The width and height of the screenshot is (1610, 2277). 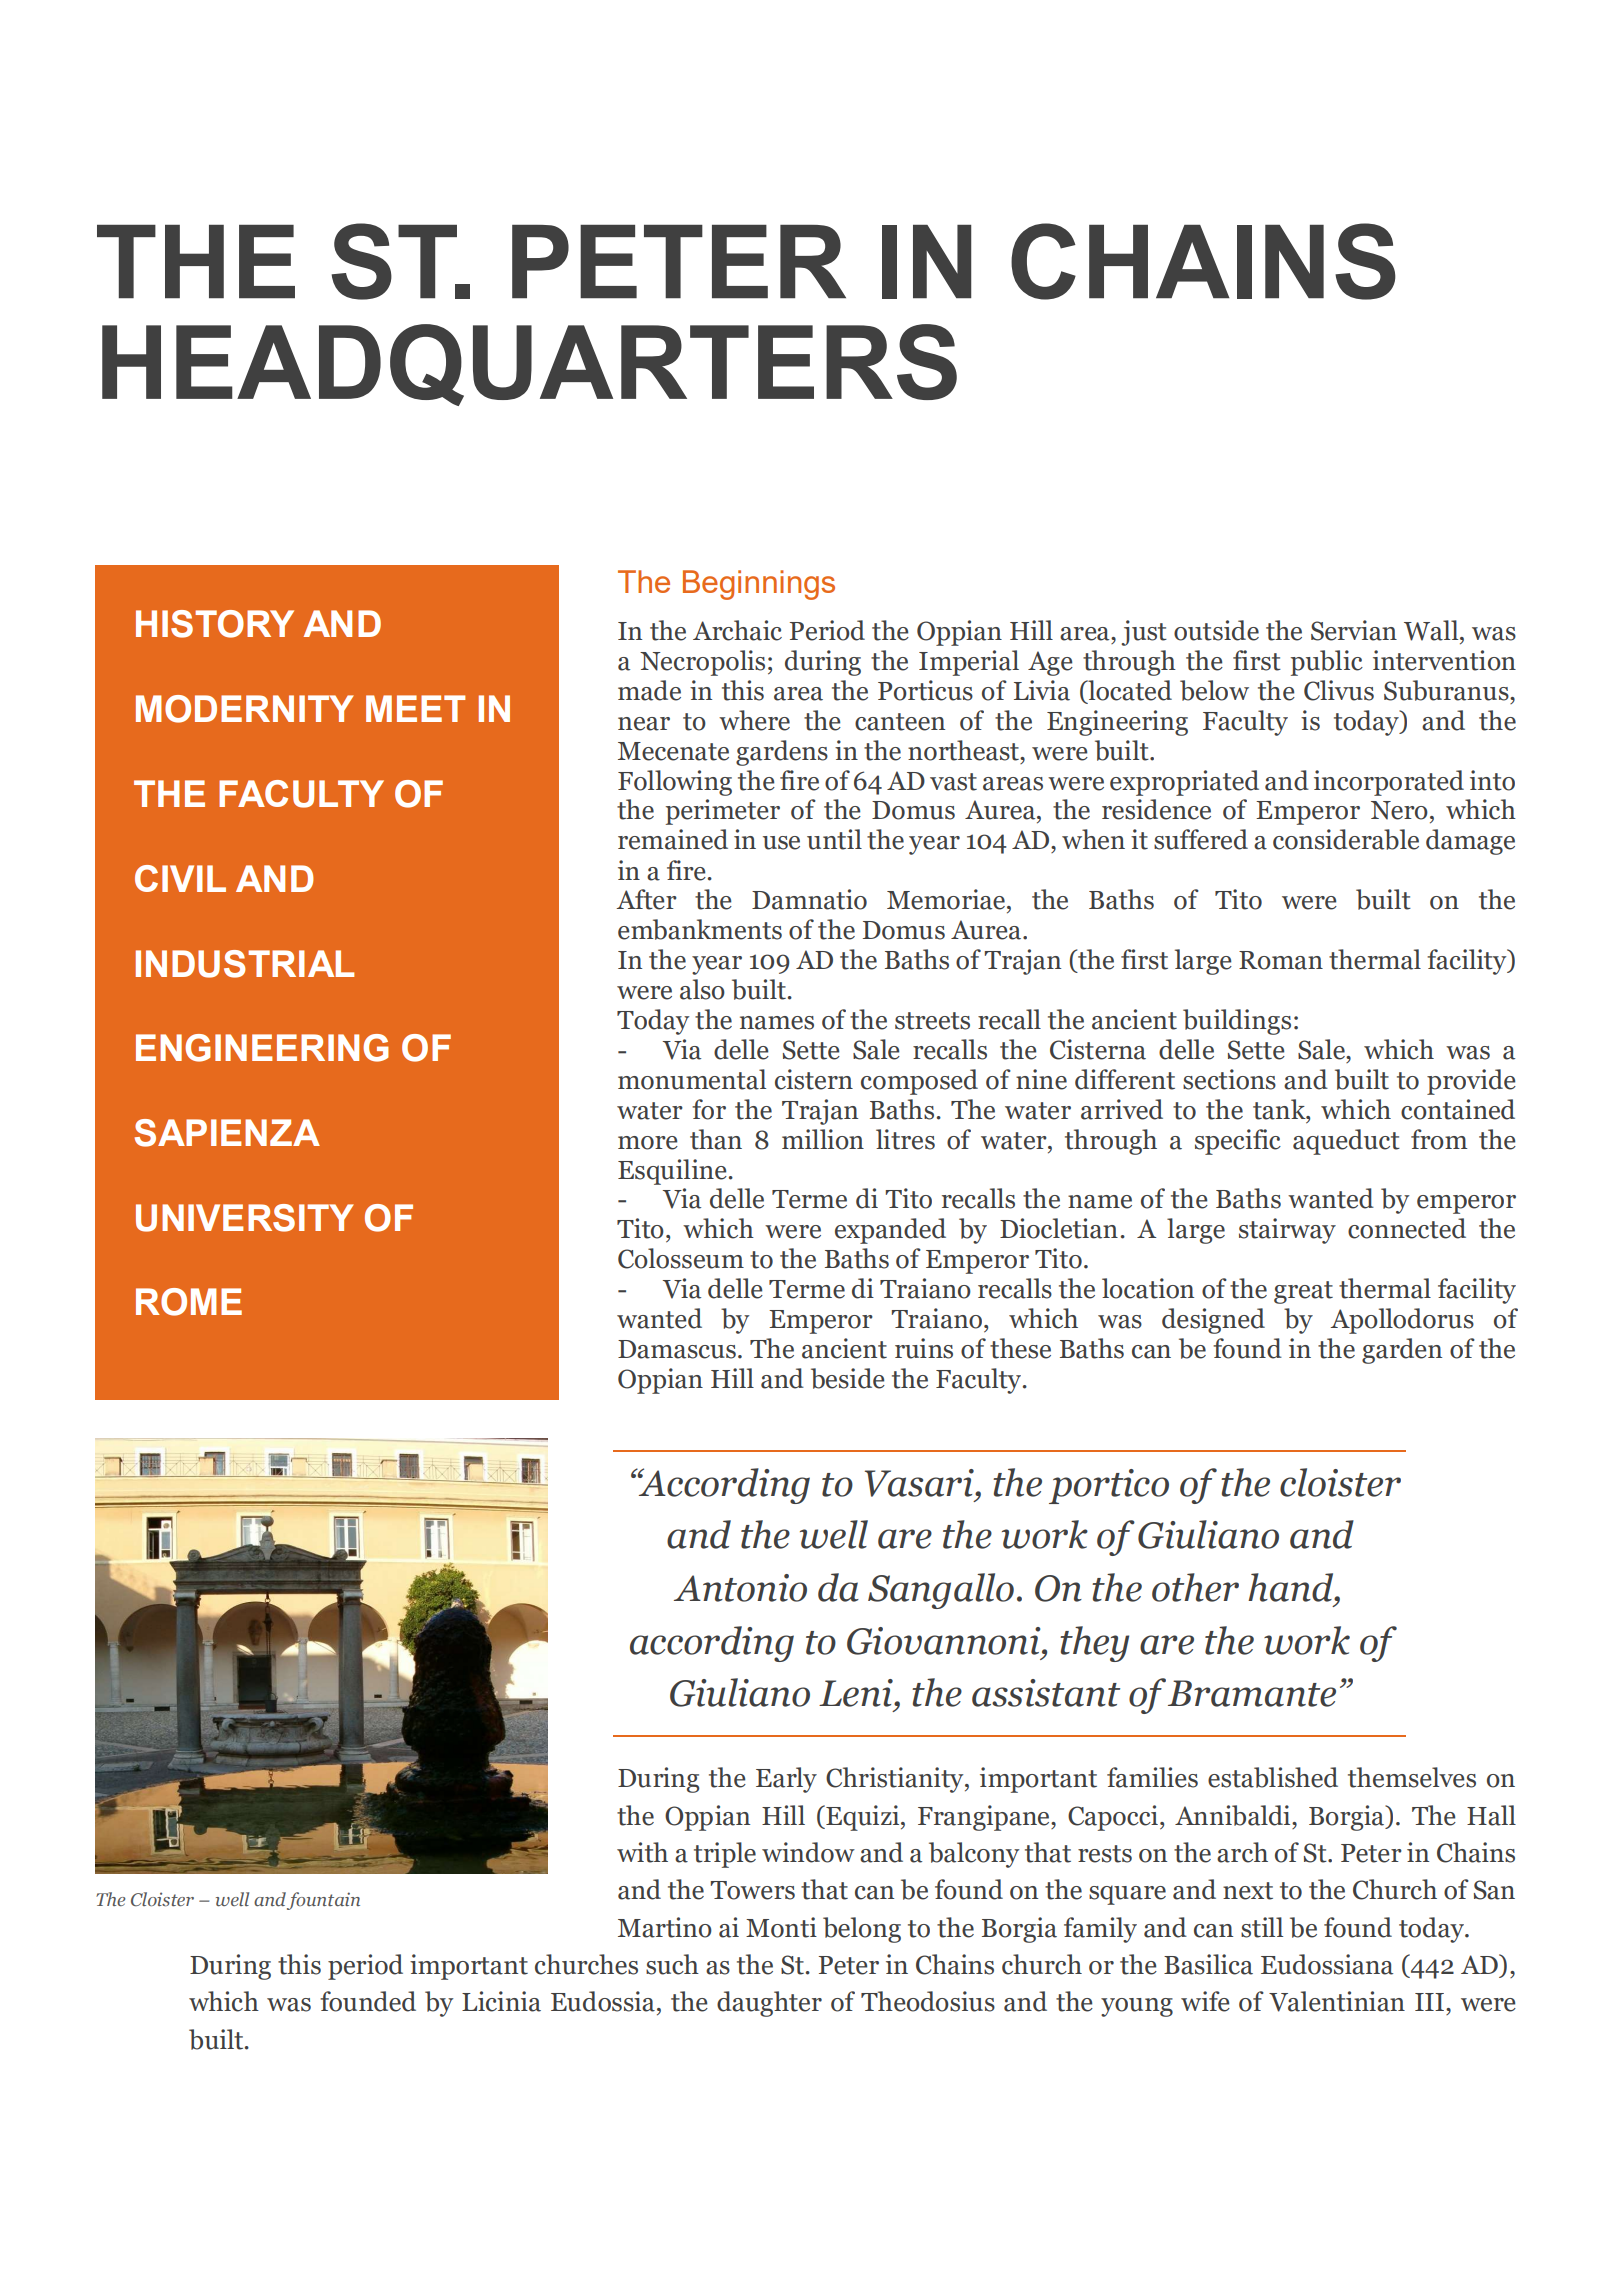 What do you see at coordinates (189, 1302) in the screenshot?
I see `ROME` at bounding box center [189, 1302].
